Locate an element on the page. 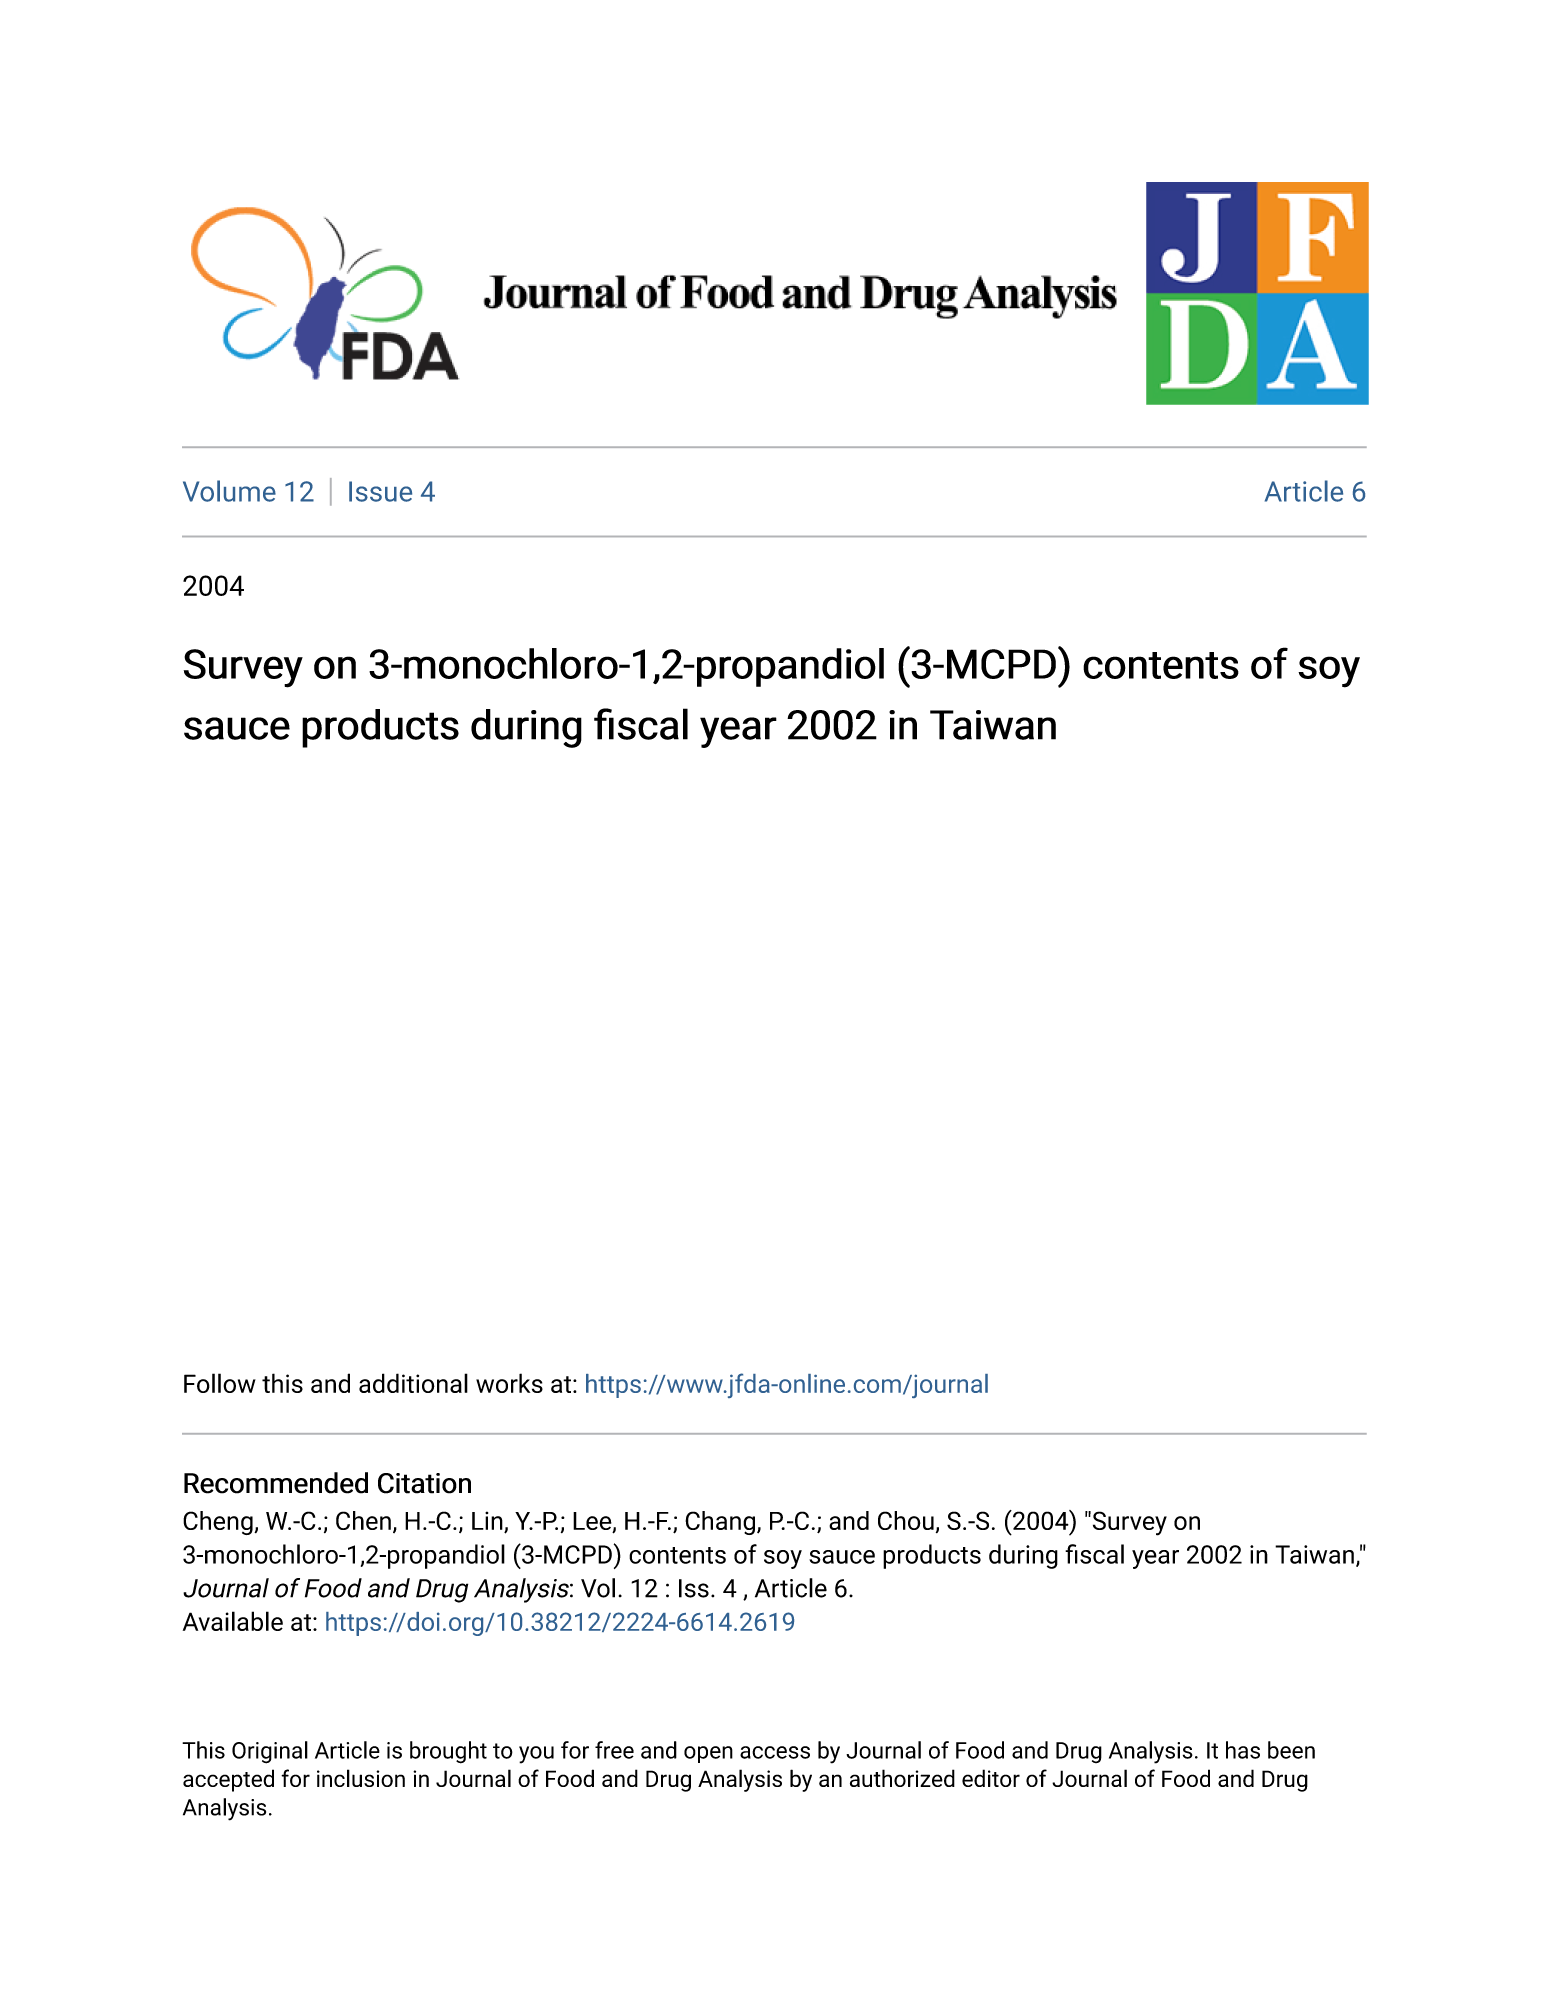  additional is located at coordinates (413, 1383).
